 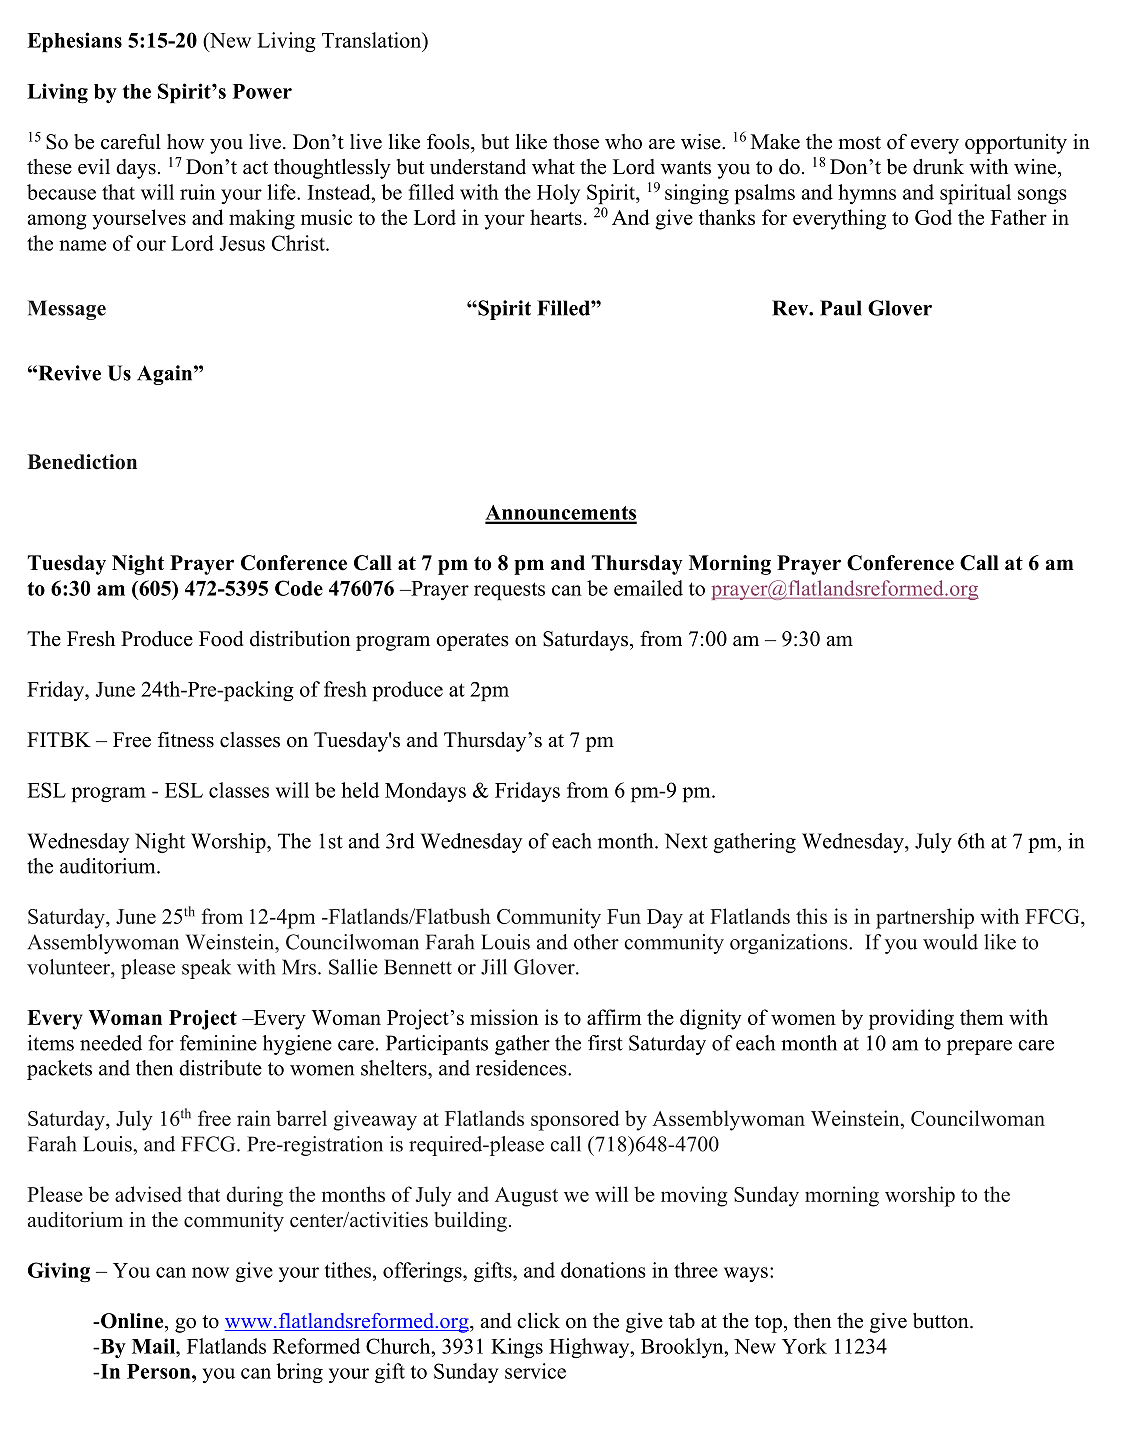 What do you see at coordinates (576, 142) in the image?
I see `those` at bounding box center [576, 142].
